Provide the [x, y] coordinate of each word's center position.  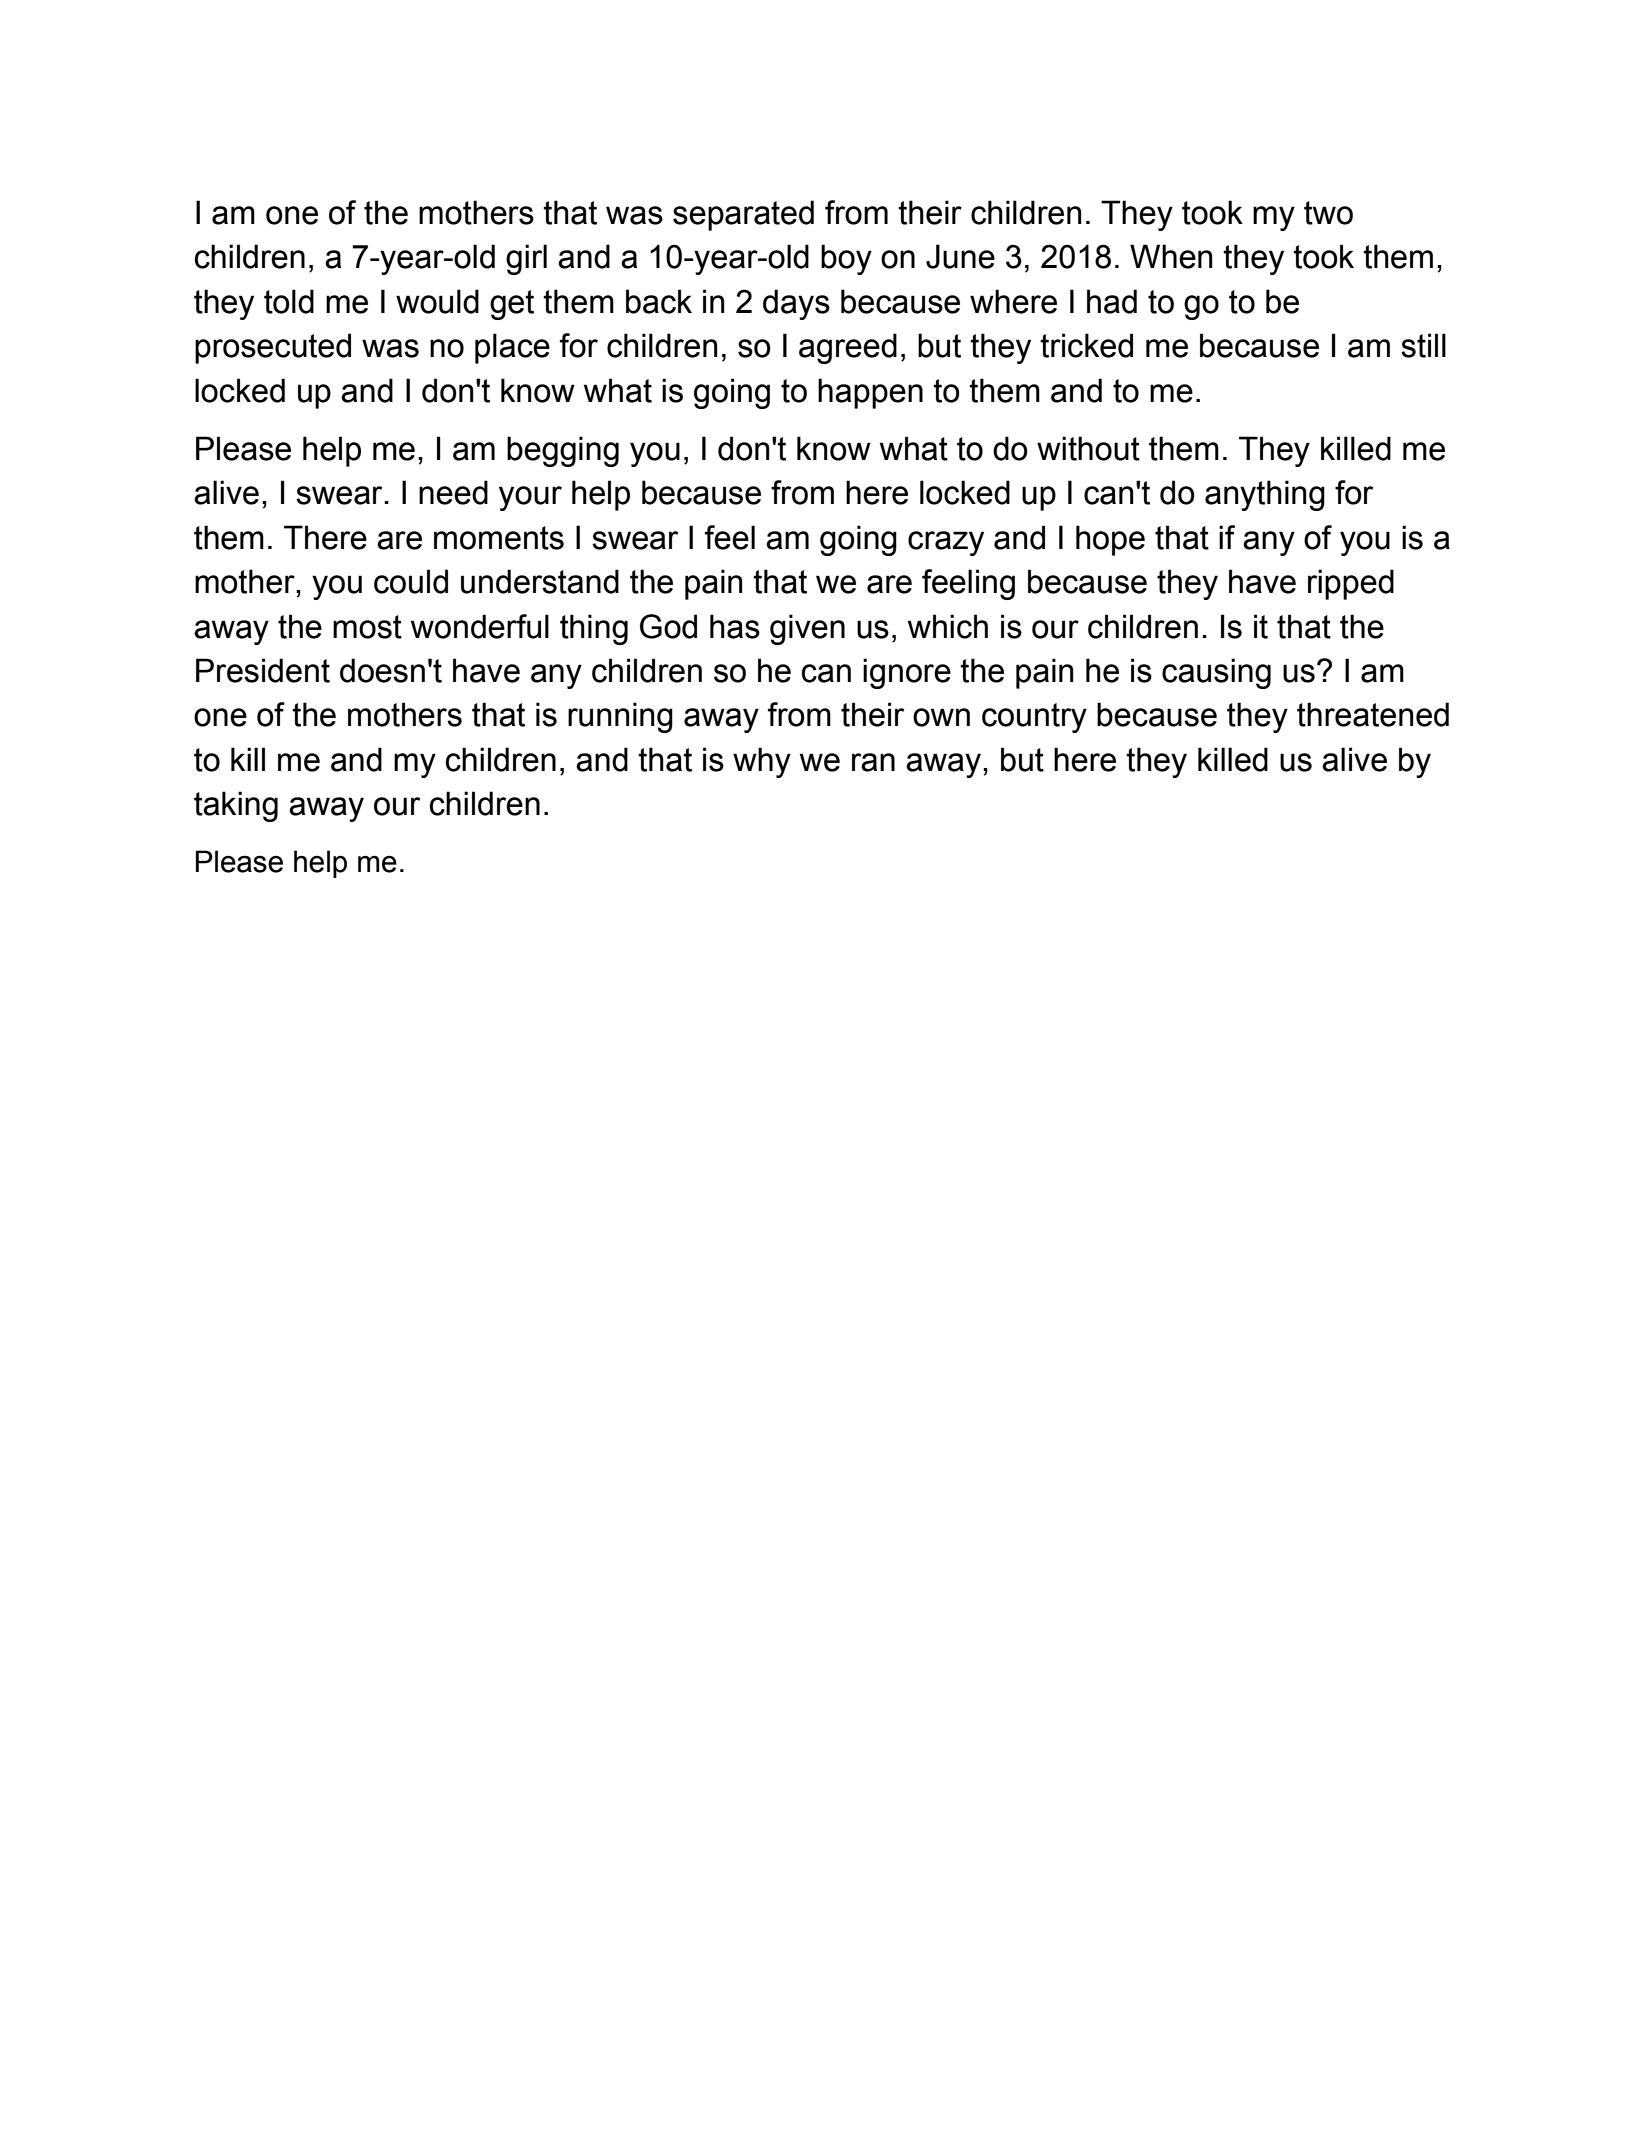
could [411, 581]
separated [743, 215]
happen [870, 393]
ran [873, 762]
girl [526, 259]
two [1328, 213]
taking [236, 806]
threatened [1373, 714]
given [807, 629]
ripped [1351, 584]
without [1088, 448]
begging [563, 451]
